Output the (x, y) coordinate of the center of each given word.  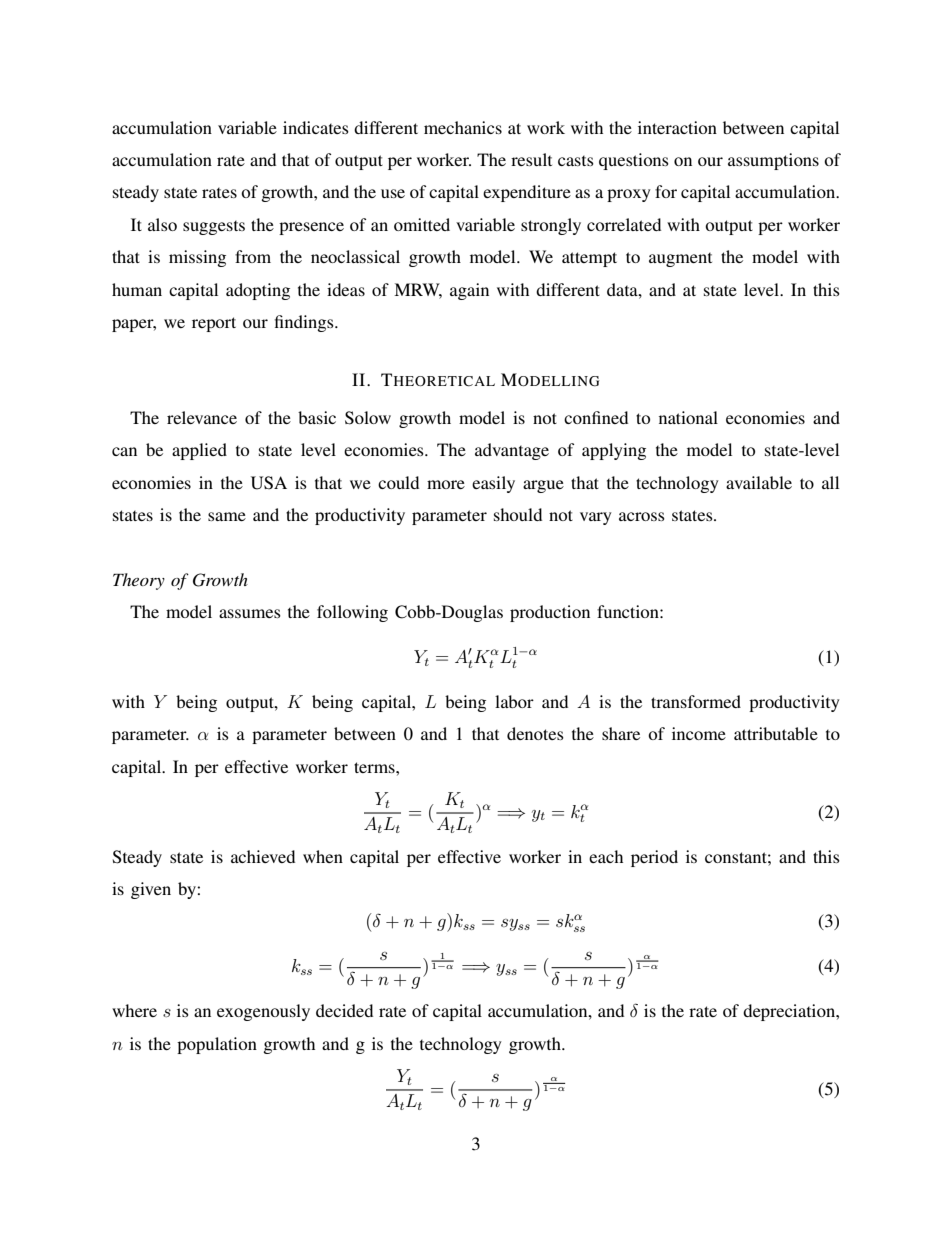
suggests (214, 228)
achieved (263, 856)
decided (344, 1010)
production (550, 613)
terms (375, 767)
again (469, 291)
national (688, 417)
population (217, 1045)
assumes (250, 613)
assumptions (773, 161)
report (214, 324)
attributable (776, 733)
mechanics (463, 127)
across (642, 516)
